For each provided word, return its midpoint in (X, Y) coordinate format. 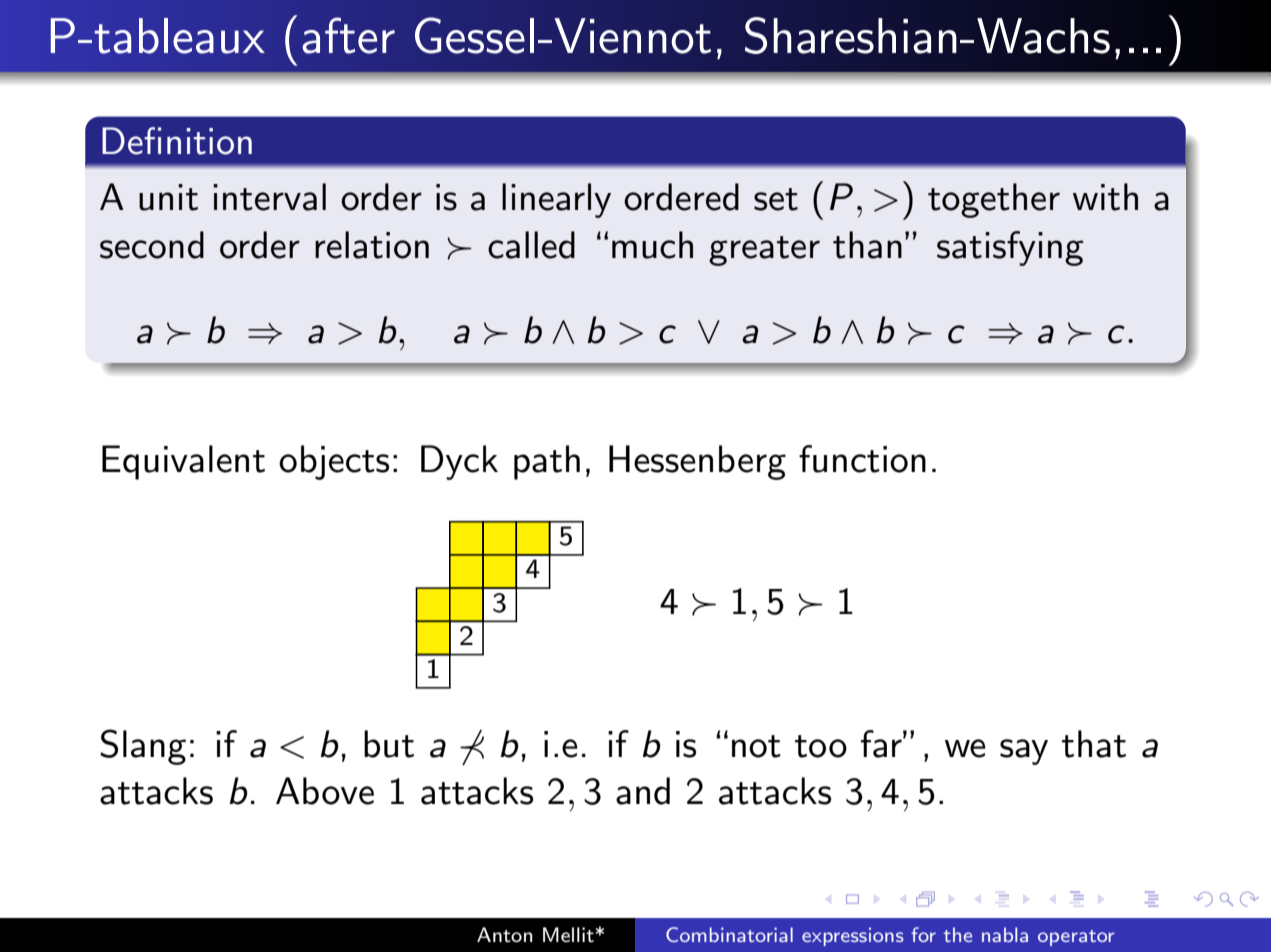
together (994, 200)
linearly (556, 200)
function (862, 459)
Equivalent (183, 462)
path (547, 462)
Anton (504, 935)
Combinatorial (729, 934)
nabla (1005, 934)
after (348, 35)
